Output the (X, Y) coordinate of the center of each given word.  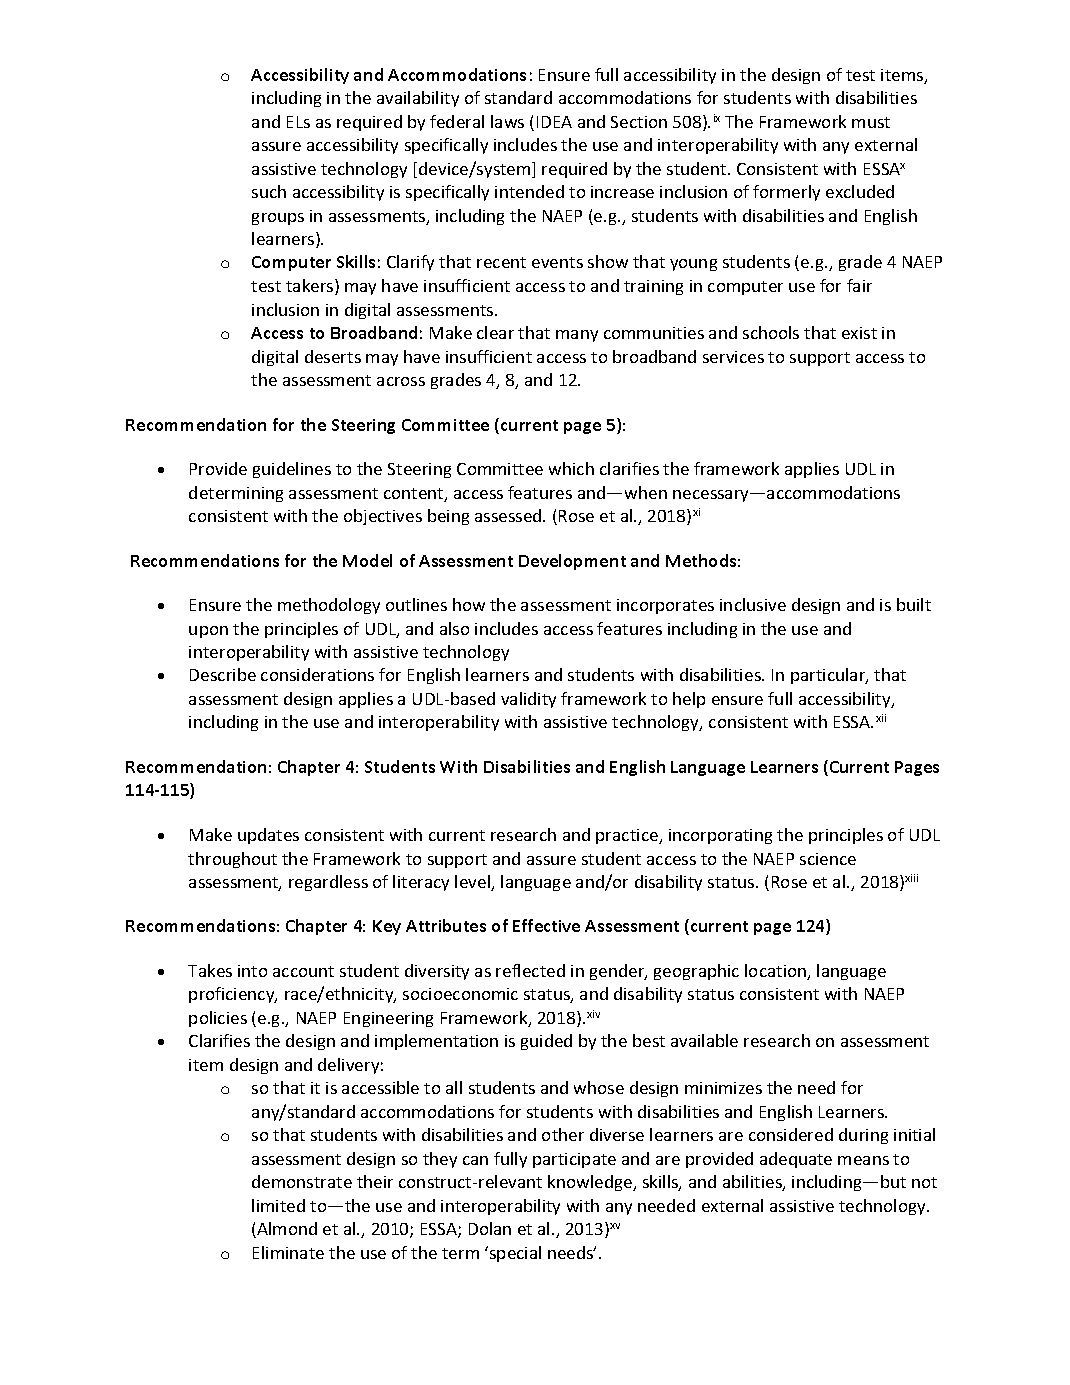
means (863, 1160)
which (571, 468)
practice (628, 836)
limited (278, 1205)
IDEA (554, 122)
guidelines (292, 470)
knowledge (591, 1183)
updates (268, 836)
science (828, 859)
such (269, 191)
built (914, 604)
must (871, 122)
